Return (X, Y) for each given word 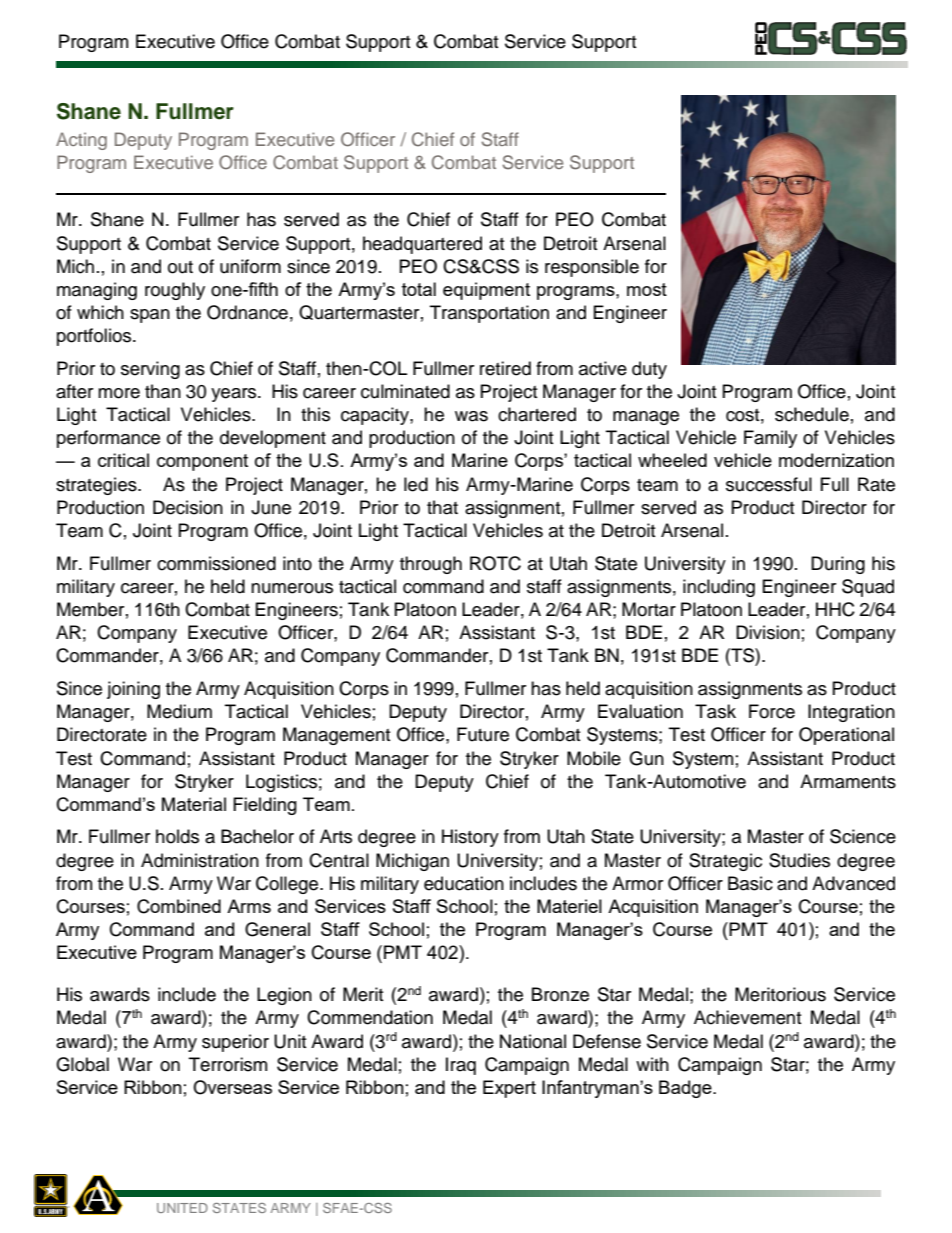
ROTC (495, 563)
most (647, 289)
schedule (812, 414)
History (470, 838)
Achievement (747, 1017)
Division (768, 632)
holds (177, 836)
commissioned (216, 563)
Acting (81, 141)
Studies (799, 860)
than (163, 391)
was (471, 416)
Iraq (461, 1066)
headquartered (422, 245)
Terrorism (228, 1064)
